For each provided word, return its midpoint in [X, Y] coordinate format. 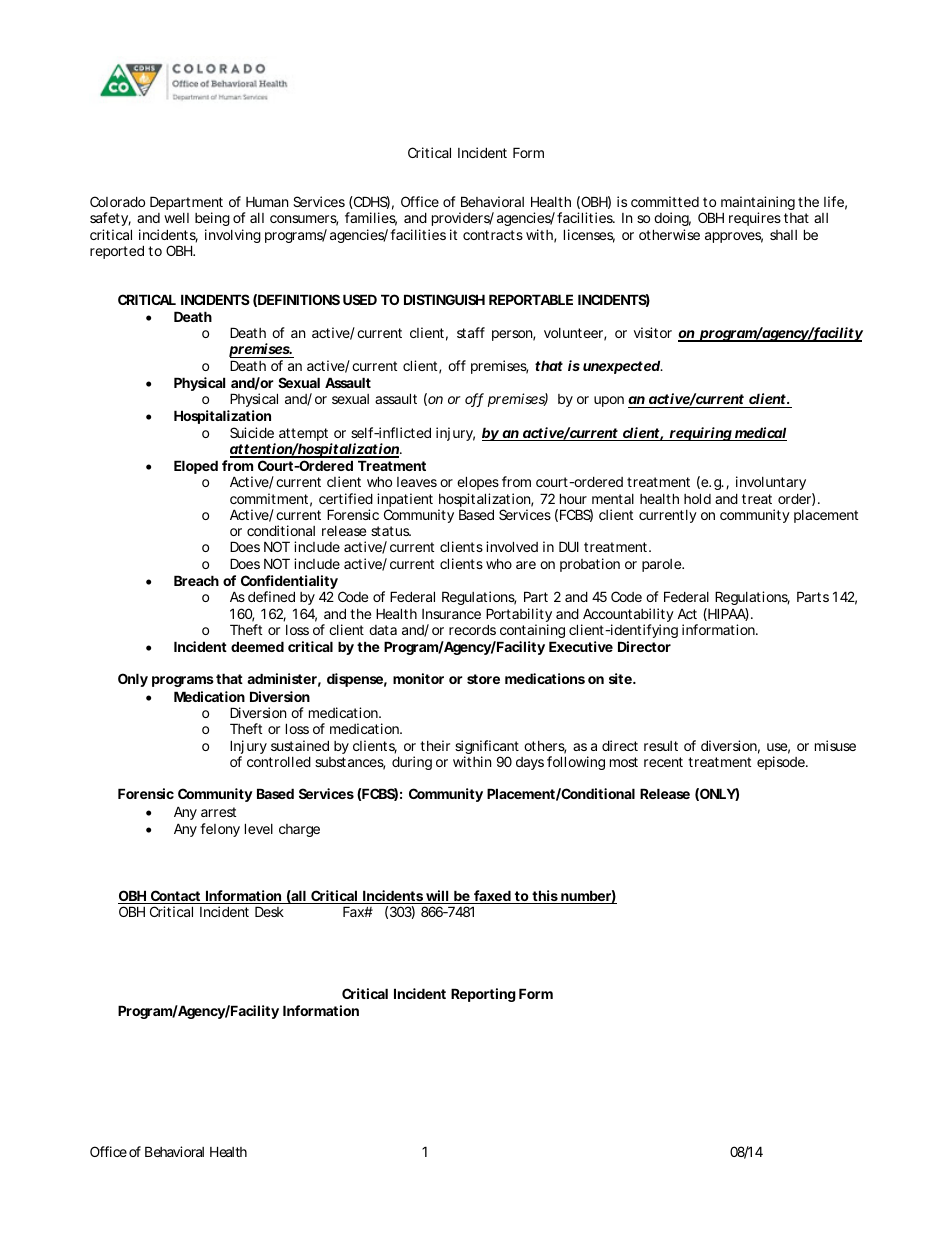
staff [471, 332]
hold [697, 498]
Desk [269, 911]
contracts [493, 235]
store [483, 679]
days [530, 763]
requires [755, 219]
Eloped [196, 467]
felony [220, 830]
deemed [257, 646]
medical [760, 434]
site [620, 678]
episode [782, 763]
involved [512, 546]
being [212, 221]
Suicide [252, 432]
